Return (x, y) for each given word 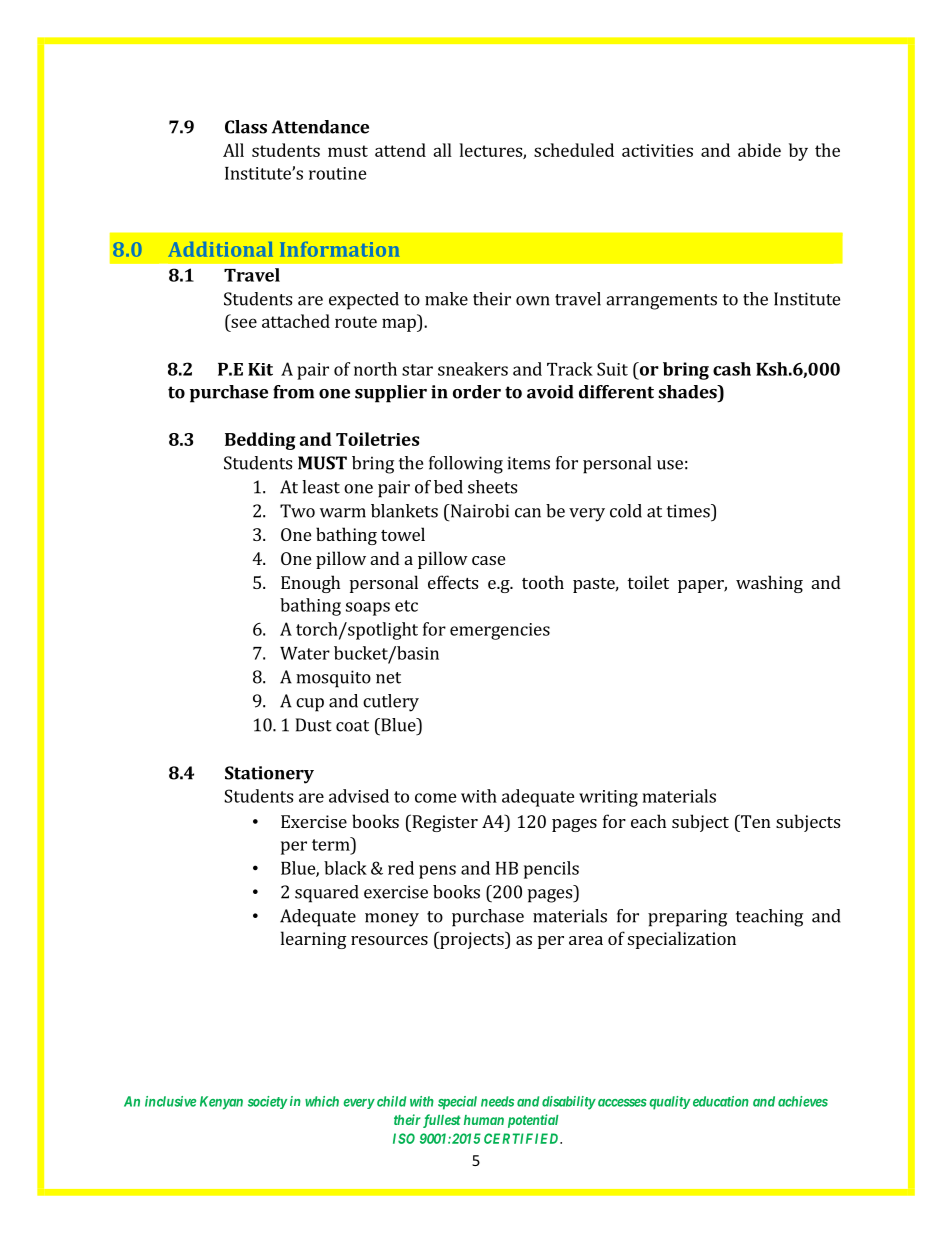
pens (437, 872)
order (477, 392)
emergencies (500, 631)
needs (497, 1101)
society (267, 1102)
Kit (260, 369)
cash (732, 369)
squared (327, 894)
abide (759, 150)
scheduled (574, 150)
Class (246, 127)
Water (305, 653)
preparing (687, 918)
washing (769, 584)
